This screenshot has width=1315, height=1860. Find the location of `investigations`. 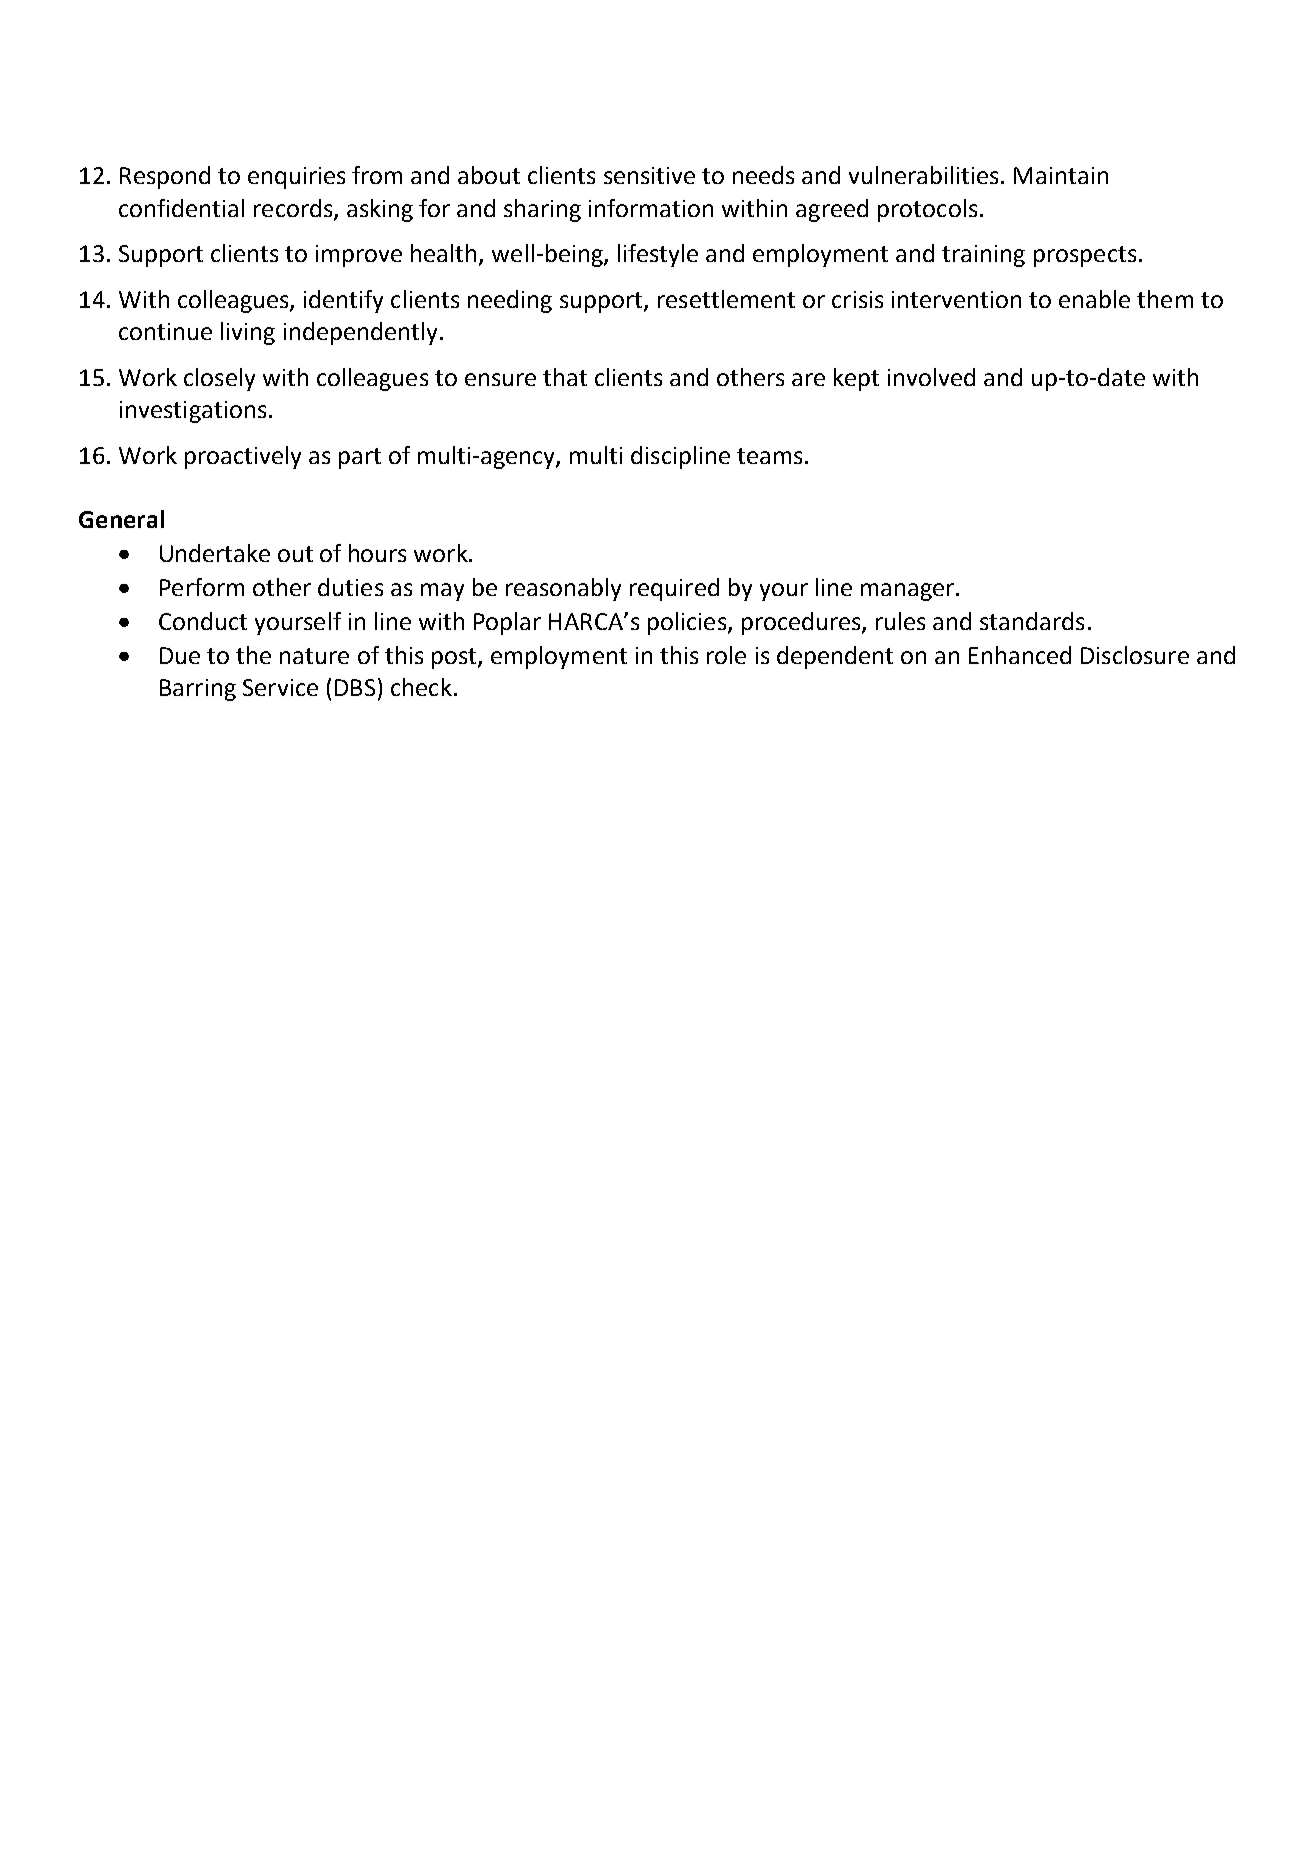

investigations is located at coordinates (193, 412).
